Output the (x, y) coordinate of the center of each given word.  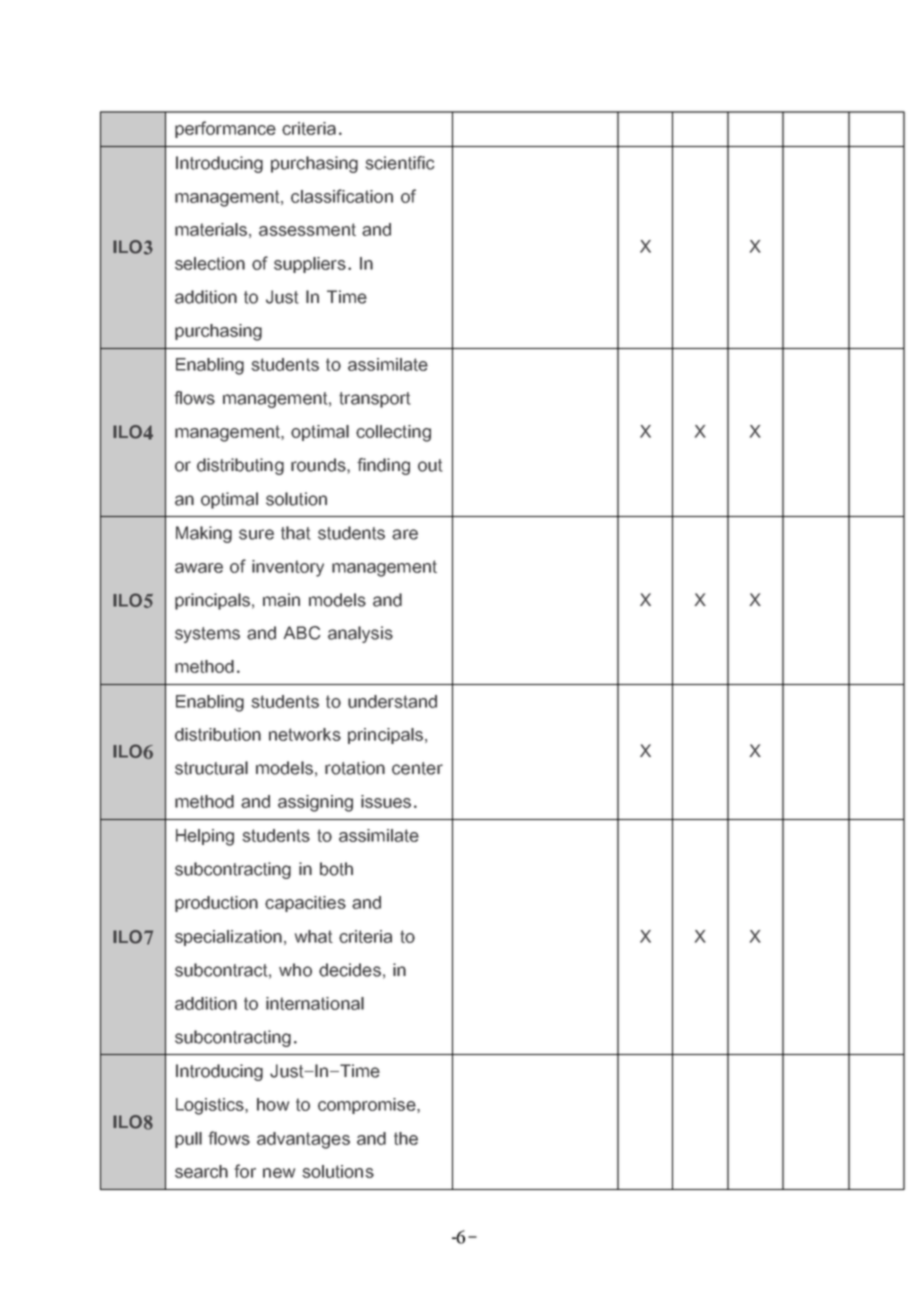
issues (386, 801)
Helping (205, 837)
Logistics (211, 1106)
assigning (315, 803)
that (296, 533)
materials (211, 229)
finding (383, 466)
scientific (399, 163)
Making (204, 534)
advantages (303, 1140)
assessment (307, 229)
